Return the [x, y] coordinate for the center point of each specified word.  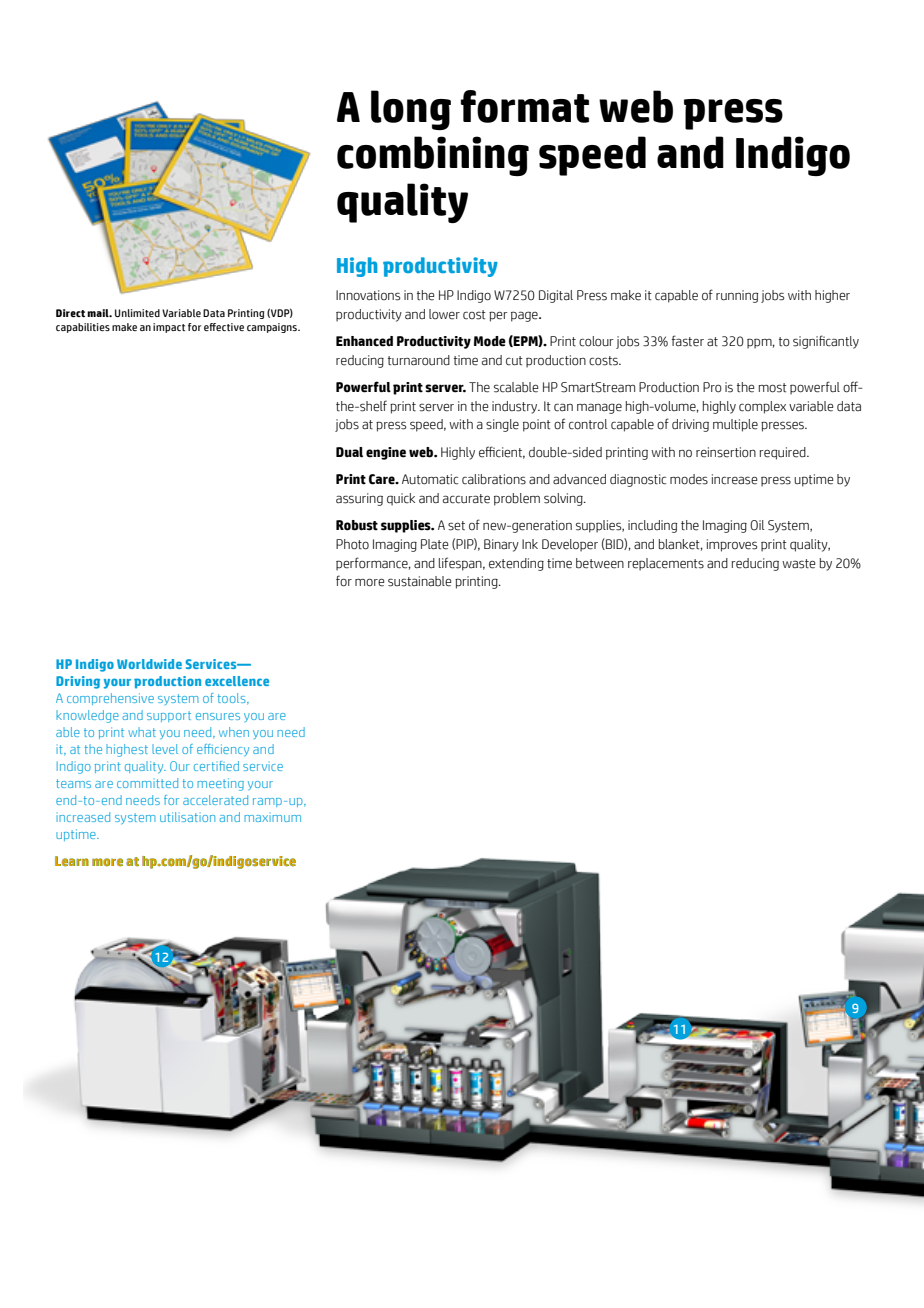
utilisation [187, 817]
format [525, 106]
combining [433, 156]
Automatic [430, 479]
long [411, 110]
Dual [349, 452]
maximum [272, 818]
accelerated [215, 800]
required [784, 453]
